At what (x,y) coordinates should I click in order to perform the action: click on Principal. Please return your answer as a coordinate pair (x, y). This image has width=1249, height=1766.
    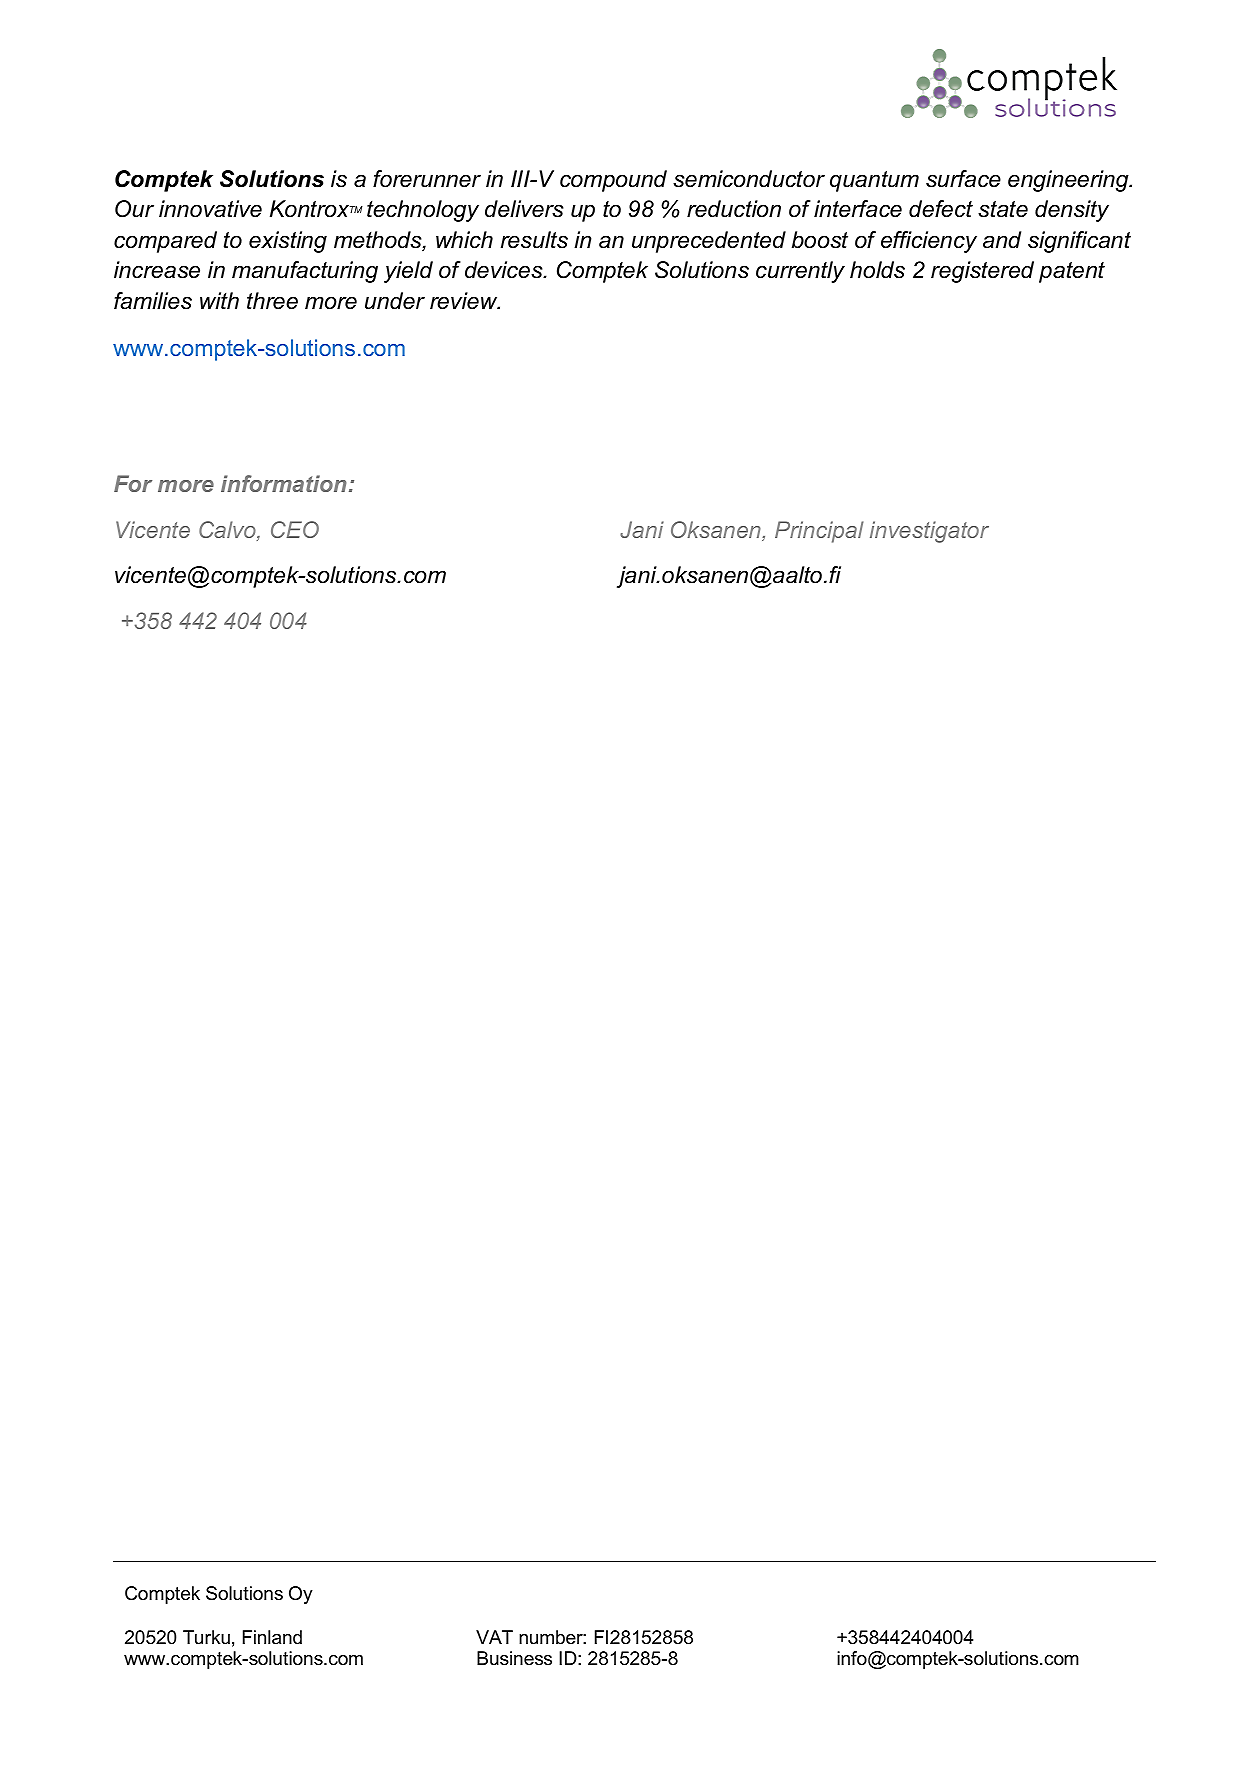
    Looking at the image, I should click on (819, 532).
